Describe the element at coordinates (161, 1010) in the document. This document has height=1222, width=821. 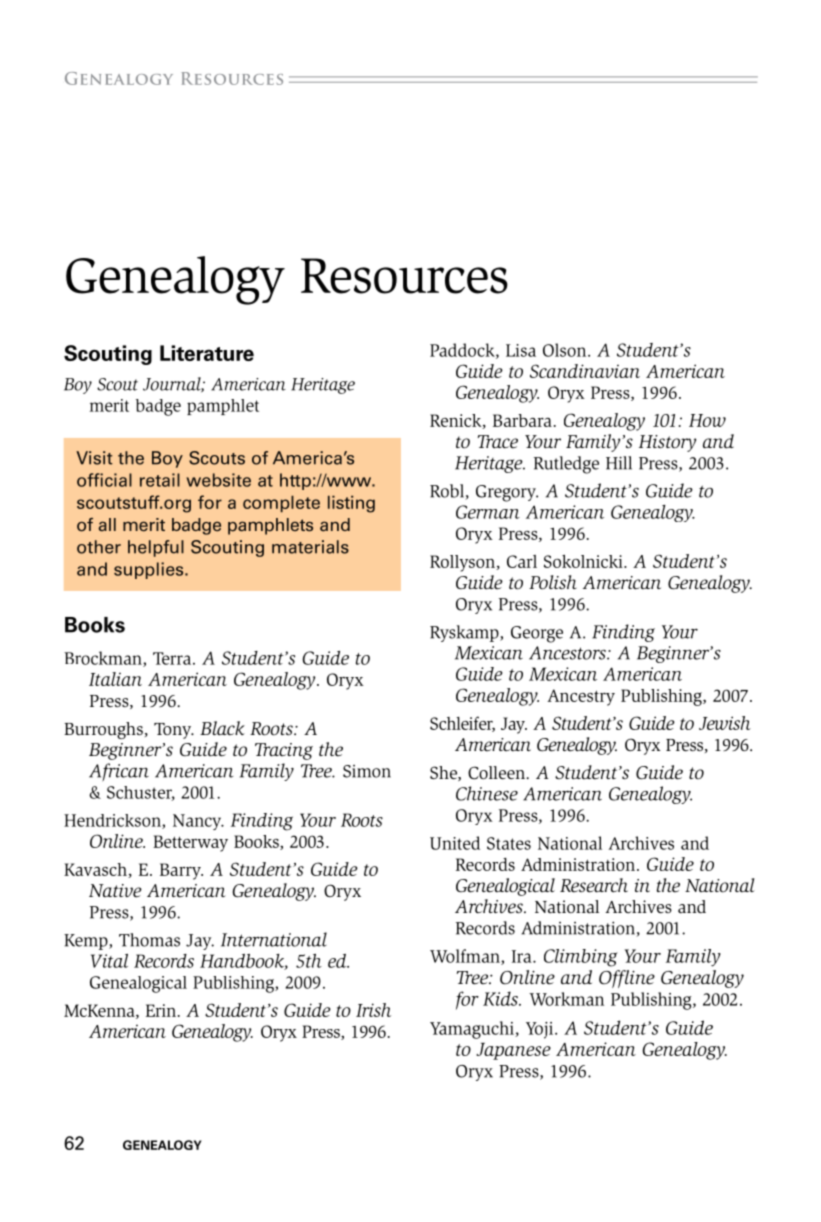
I see `Erin` at that location.
